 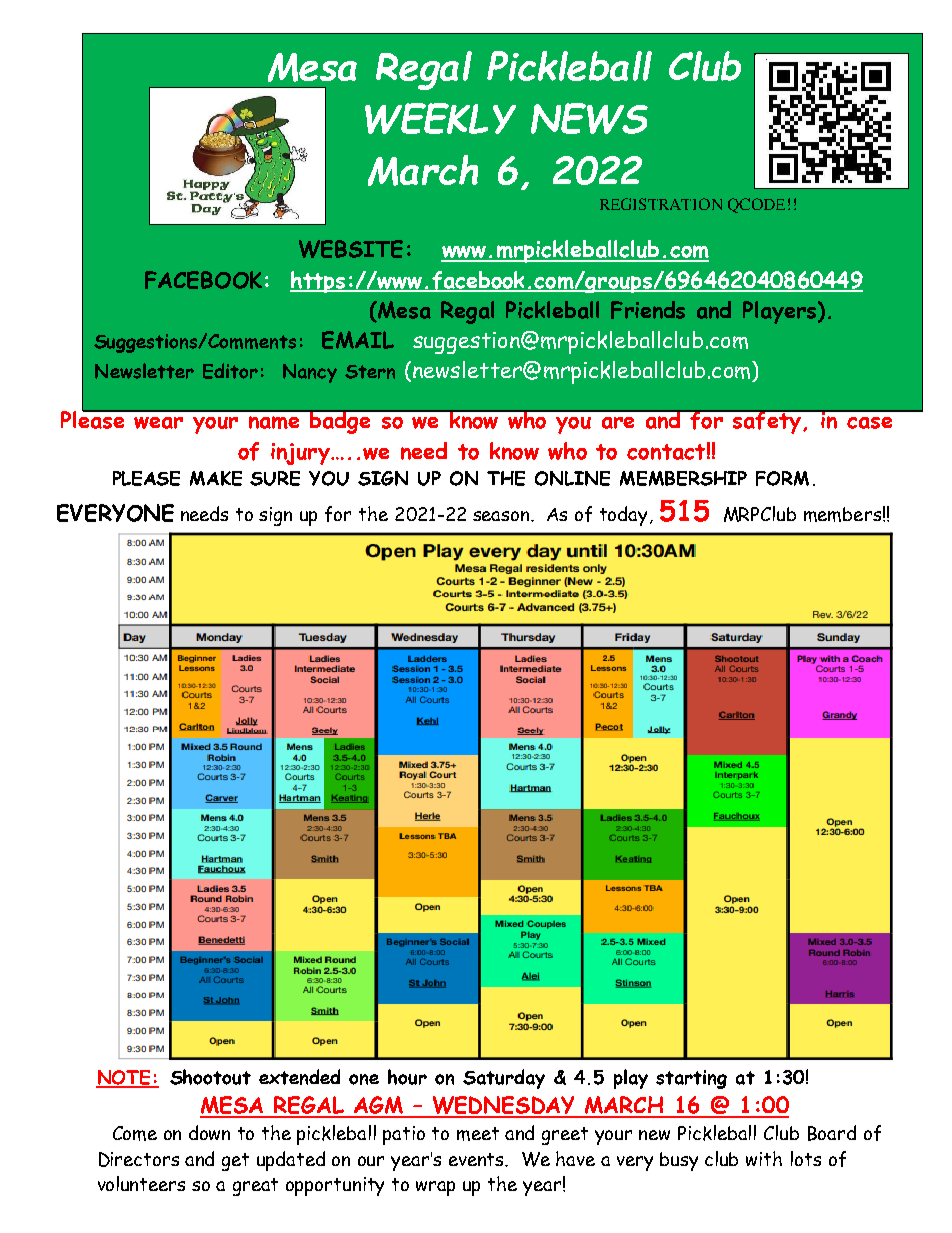 What do you see at coordinates (661, 204) in the screenshot?
I see `REGISTRATION` at bounding box center [661, 204].
